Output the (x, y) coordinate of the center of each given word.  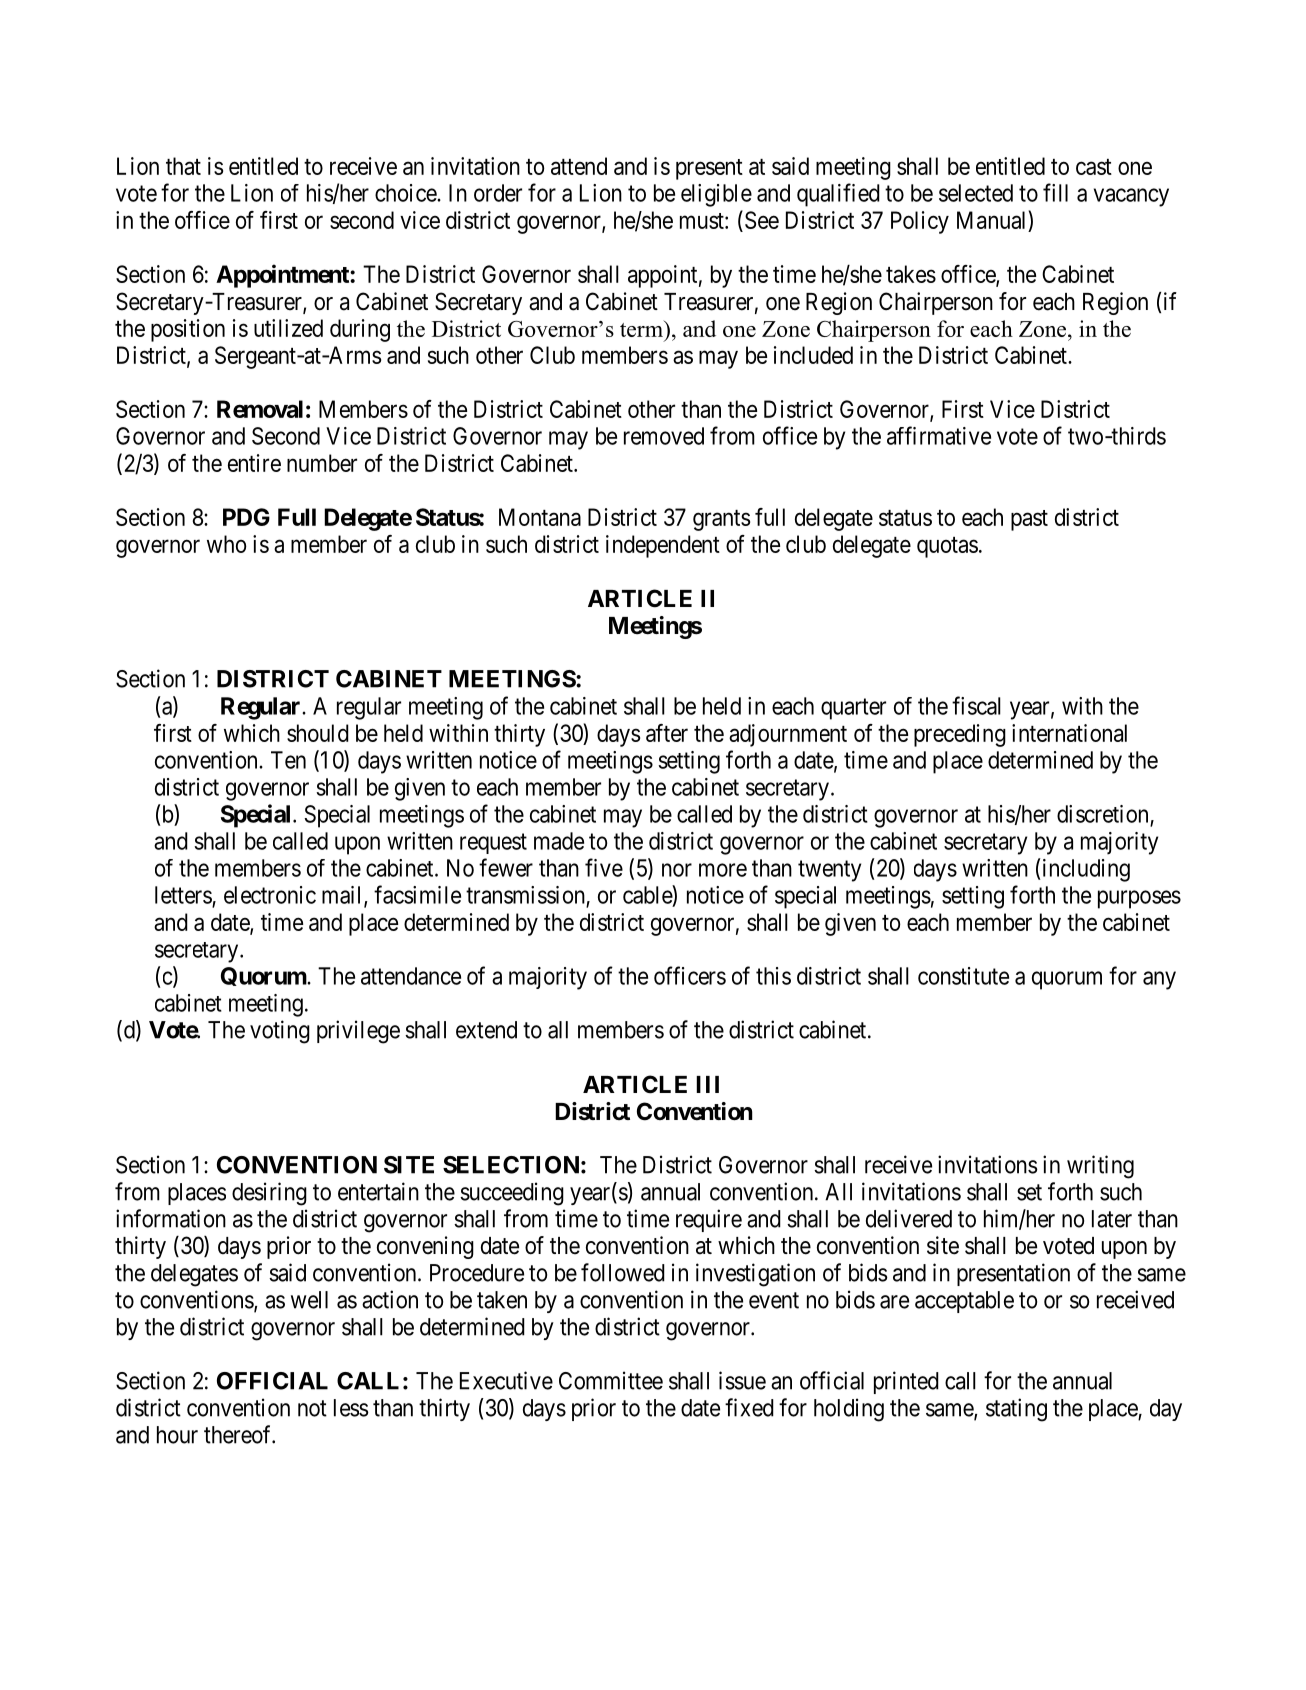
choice (406, 193)
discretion (1102, 814)
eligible (716, 195)
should (318, 733)
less (351, 1408)
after (667, 733)
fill (1055, 192)
